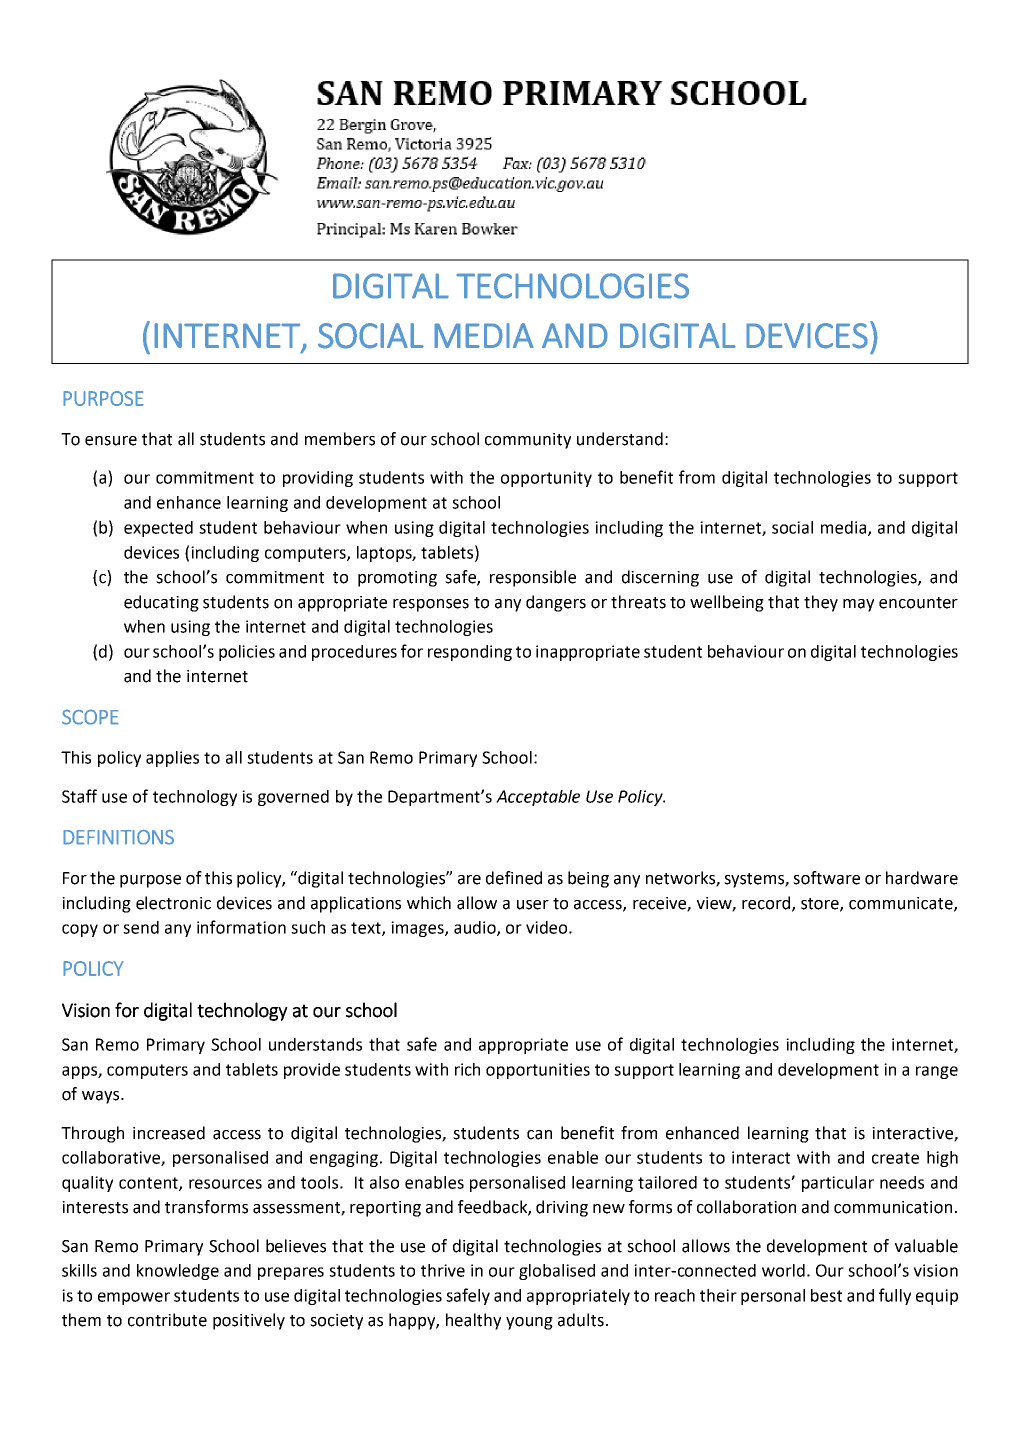 This image has height=1442, width=1020. What do you see at coordinates (538, 1071) in the image?
I see `opportunities` at bounding box center [538, 1071].
